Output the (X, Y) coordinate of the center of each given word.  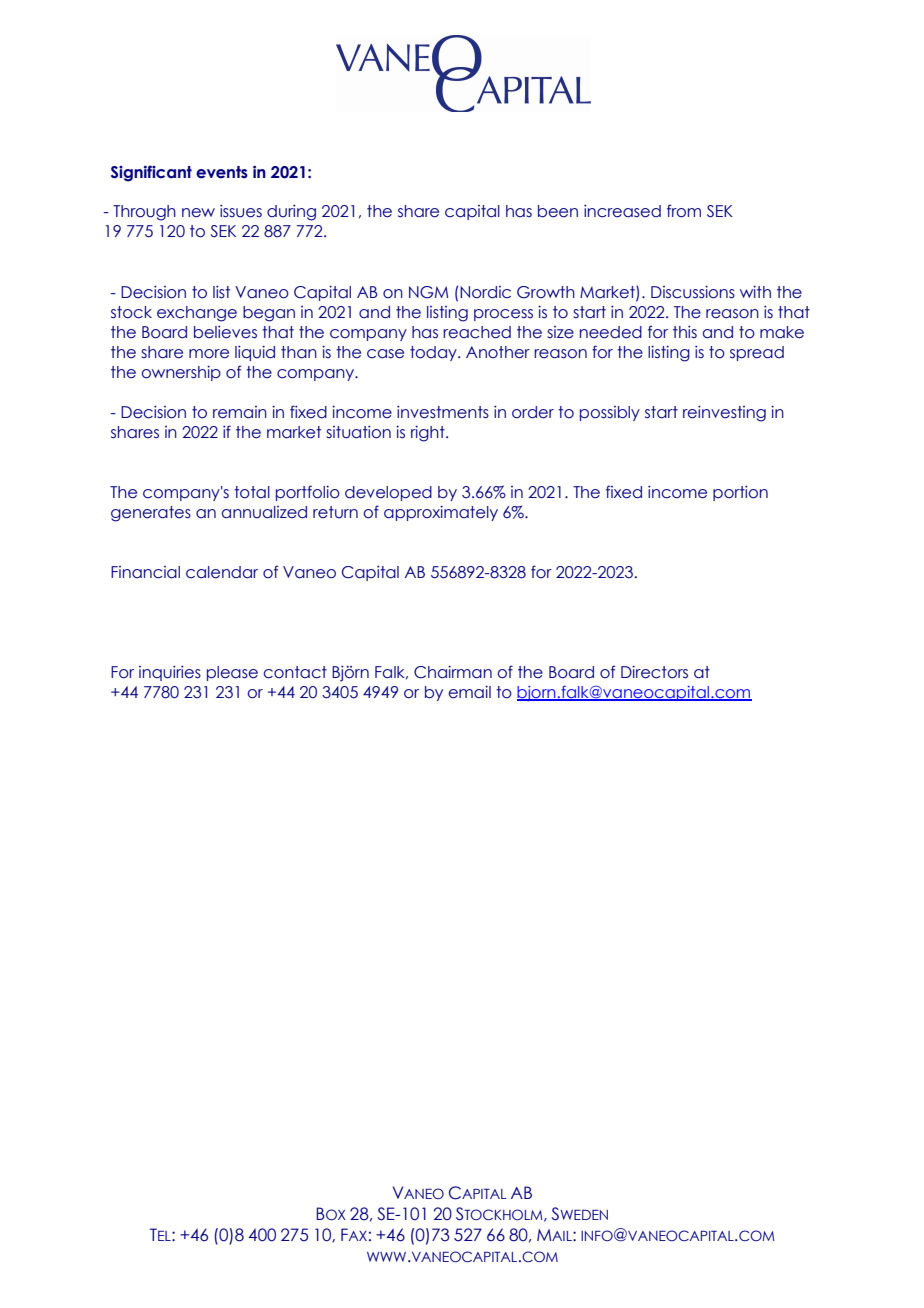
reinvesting (724, 414)
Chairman (453, 672)
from (684, 211)
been (558, 211)
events (222, 172)
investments (443, 412)
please (232, 673)
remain (240, 412)
